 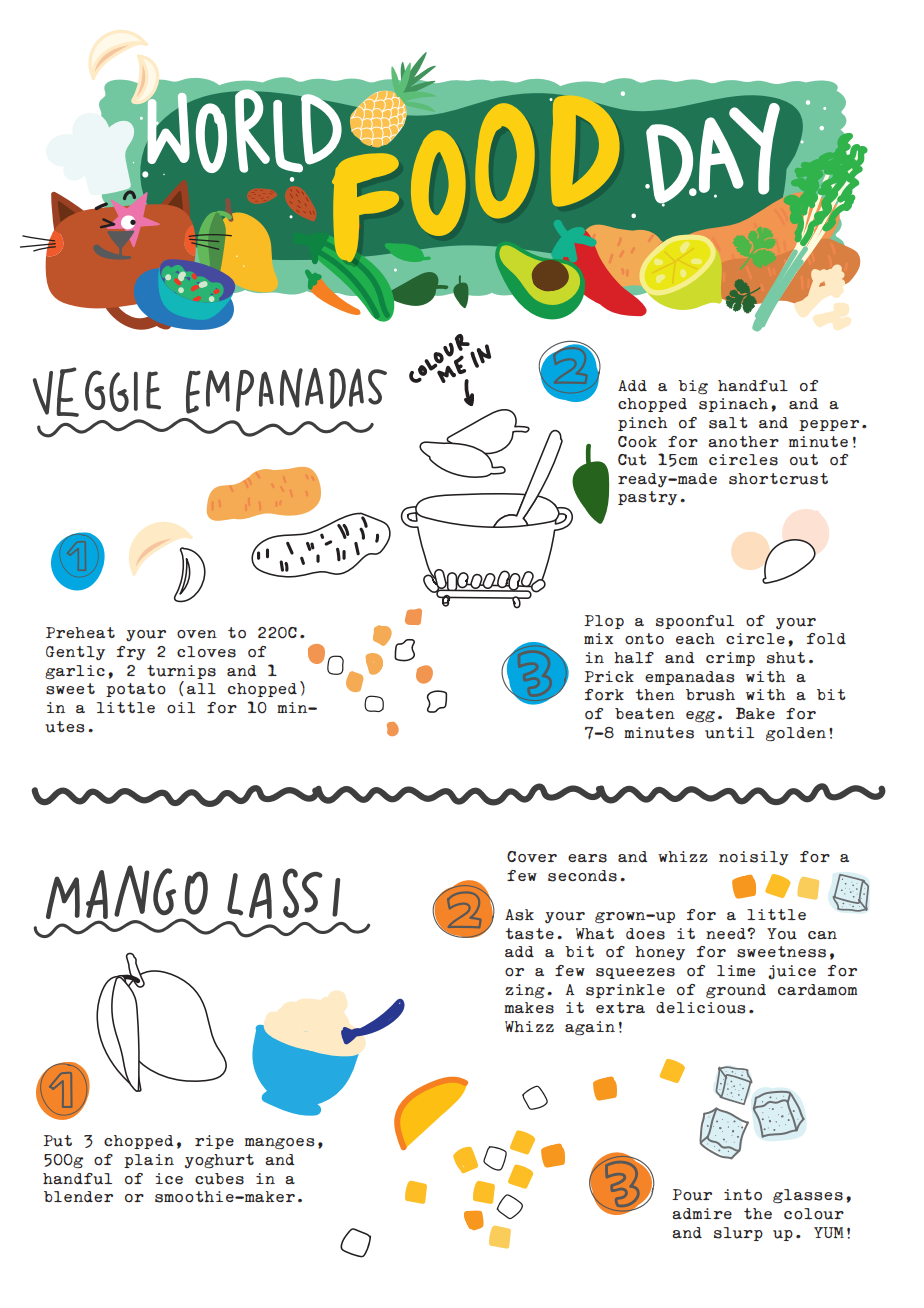 What do you see at coordinates (181, 708) in the screenshot?
I see `oil` at bounding box center [181, 708].
